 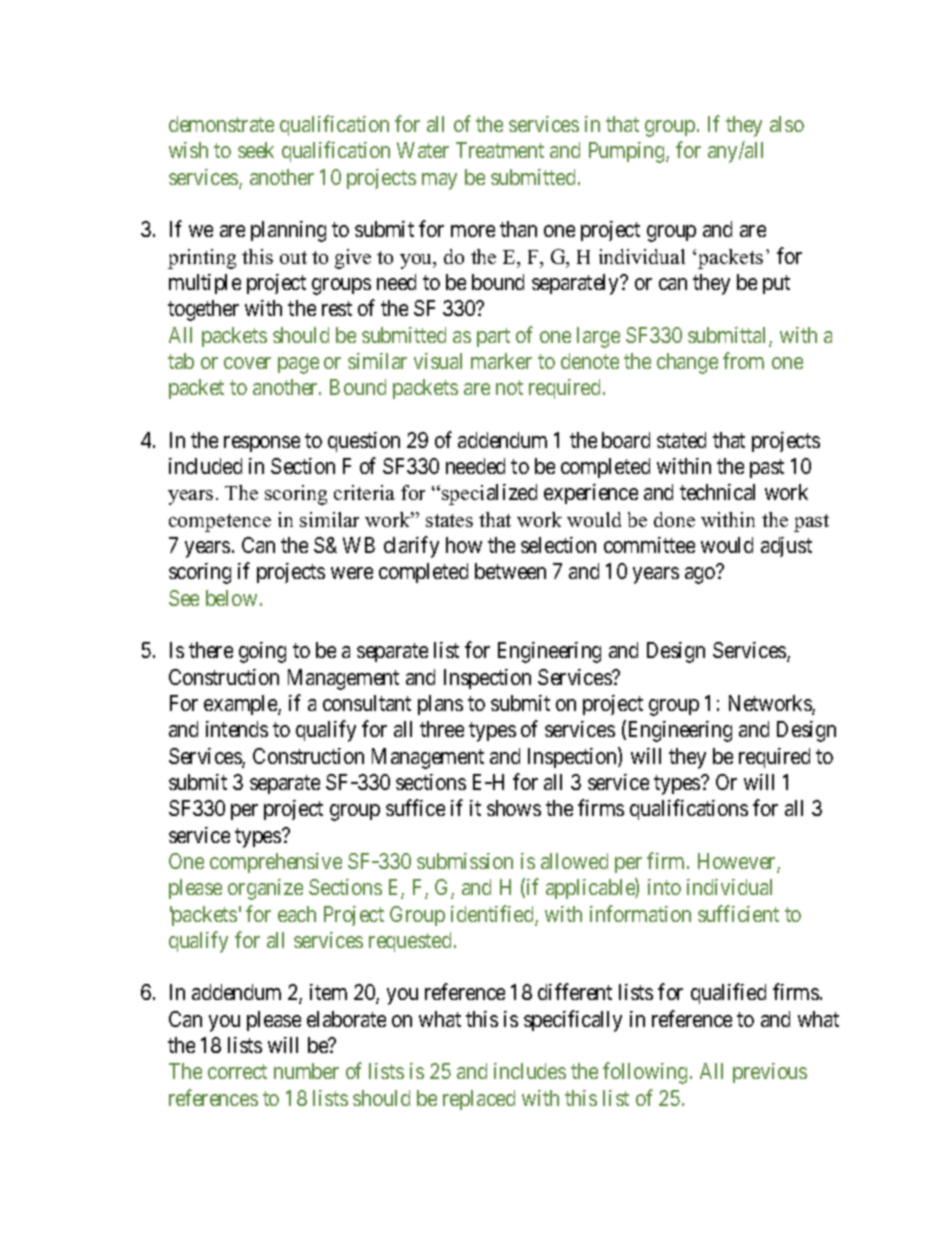 What do you see at coordinates (770, 1073) in the document?
I see `previous` at bounding box center [770, 1073].
